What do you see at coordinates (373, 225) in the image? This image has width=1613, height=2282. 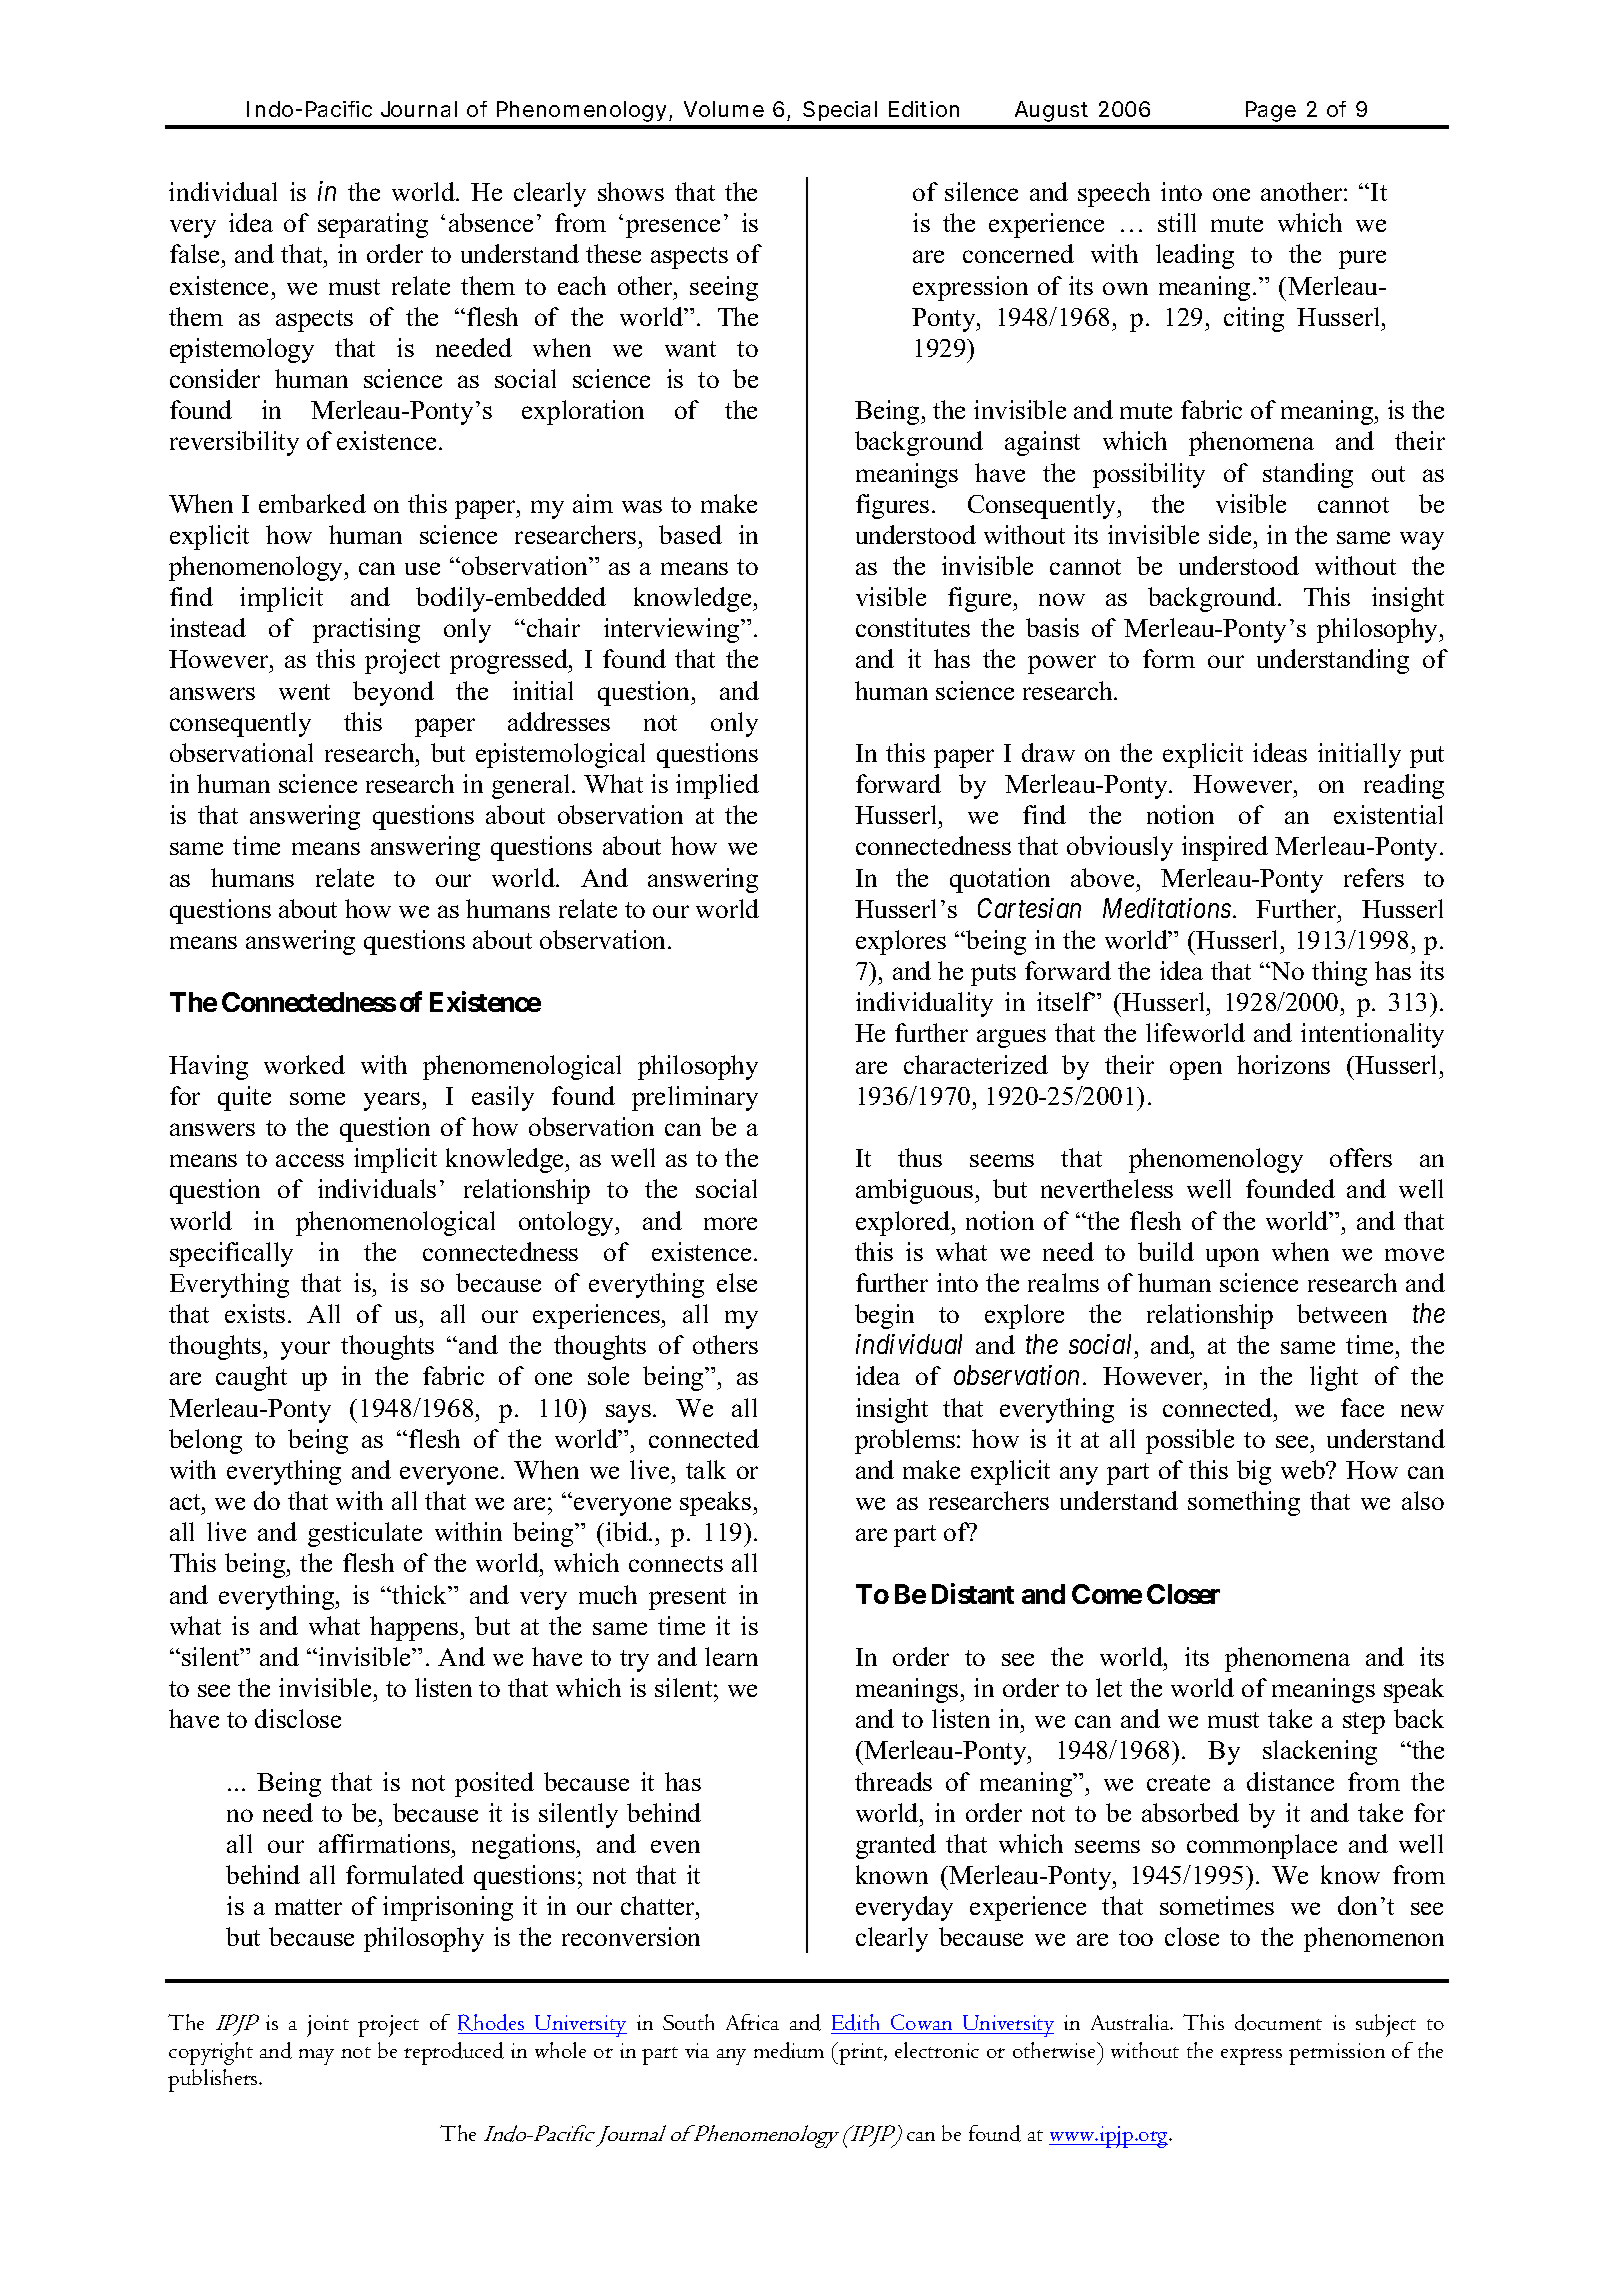 I see `separating` at bounding box center [373, 225].
